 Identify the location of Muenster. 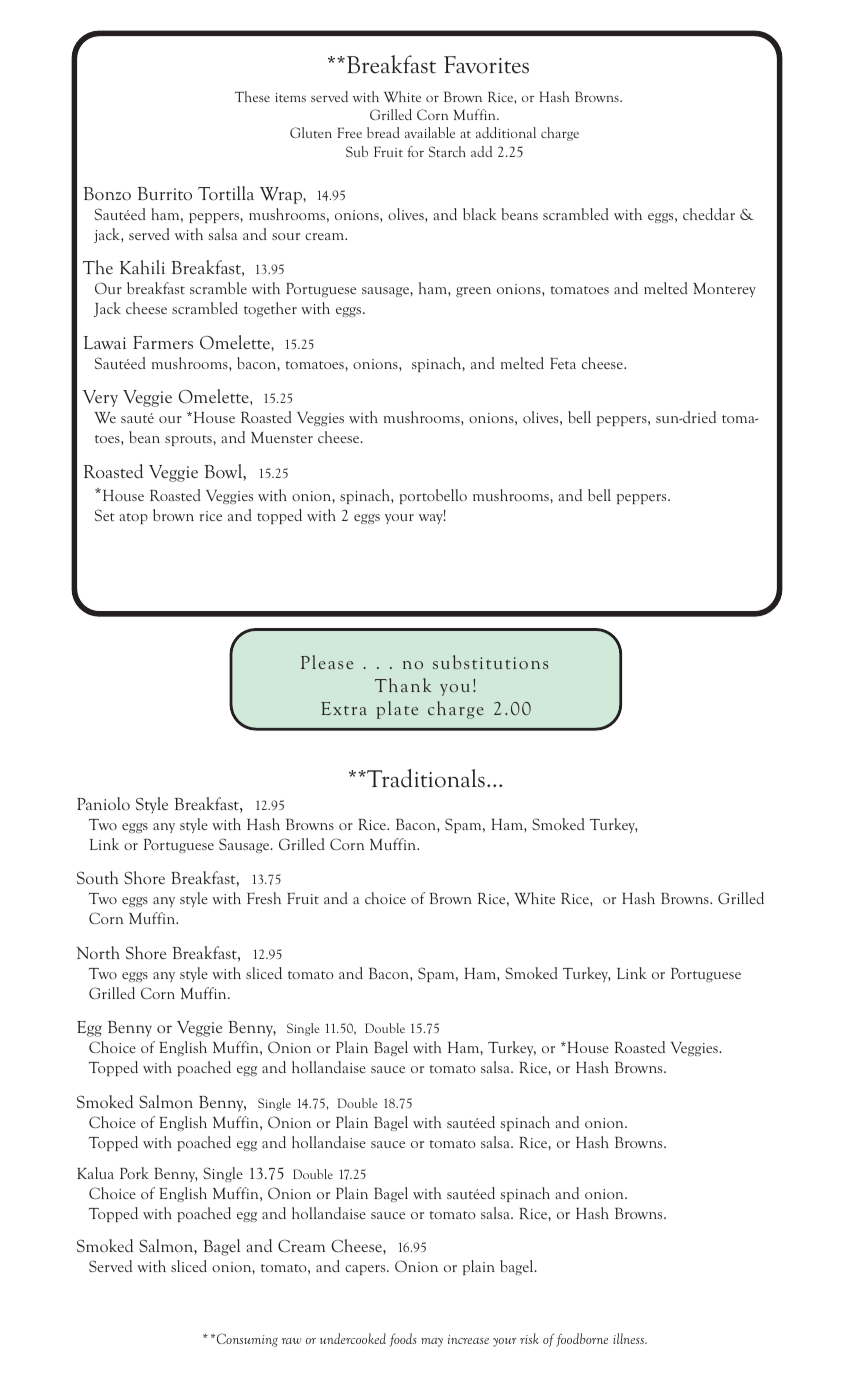
(282, 437).
